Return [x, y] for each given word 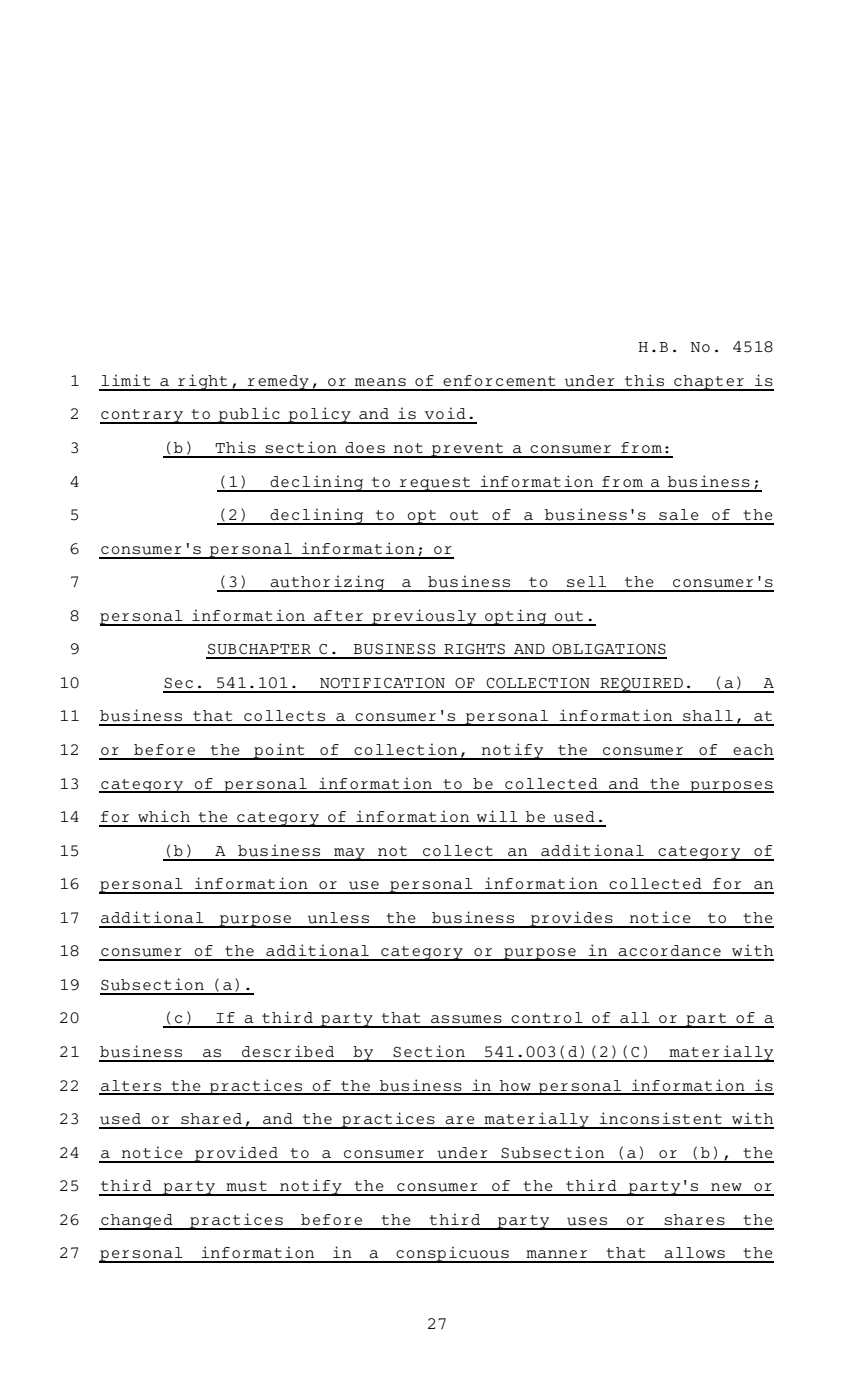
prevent [467, 450]
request [435, 484]
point [279, 751]
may [349, 854]
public [249, 415]
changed [137, 1222]
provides [571, 919]
